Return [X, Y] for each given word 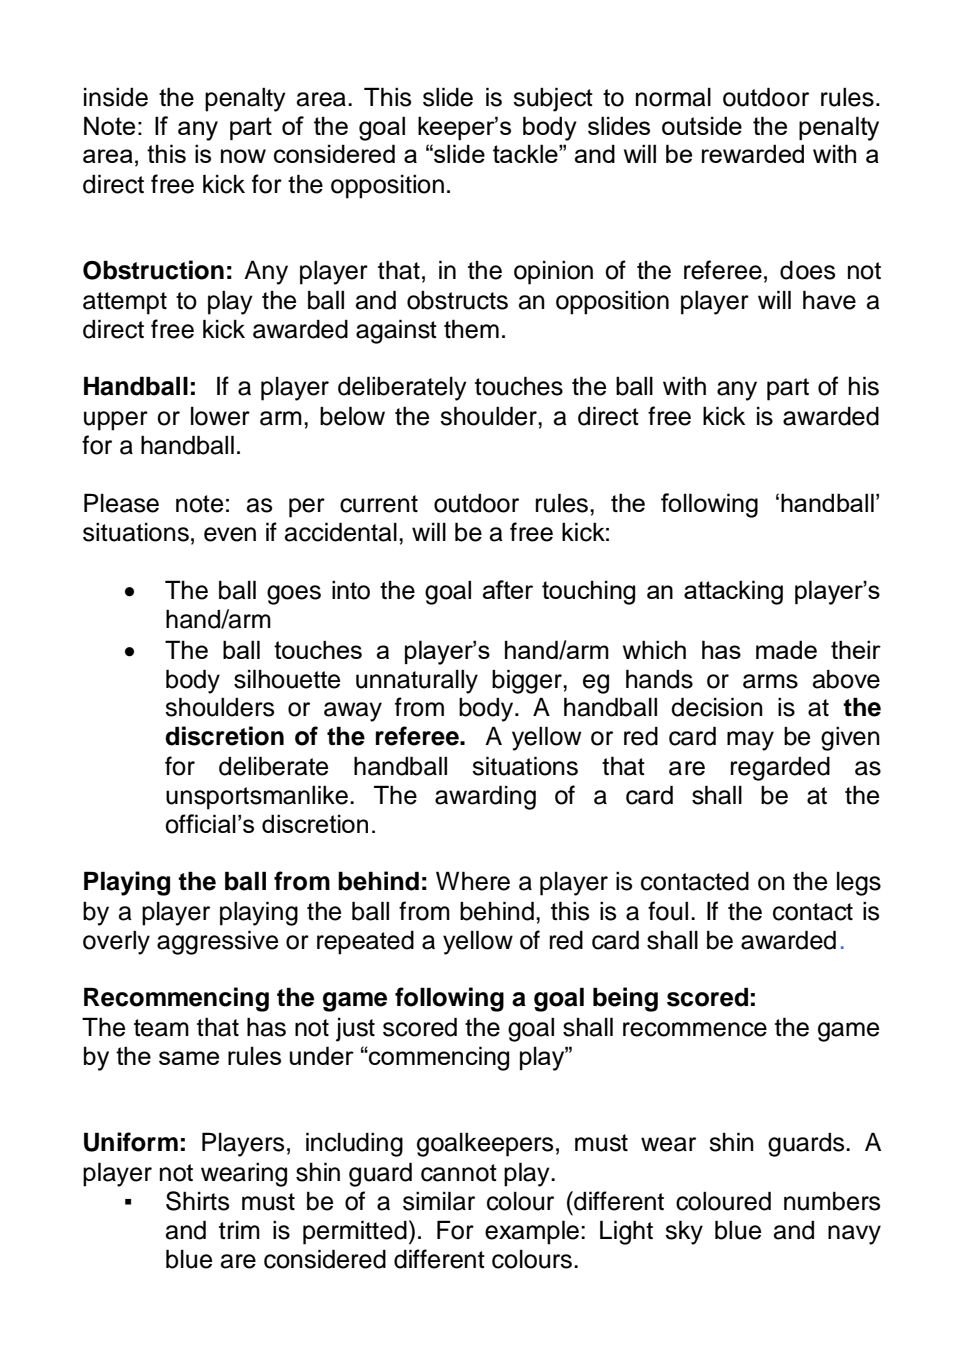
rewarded [753, 153]
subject [553, 99]
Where [473, 881]
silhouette [287, 679]
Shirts [197, 1201]
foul [668, 911]
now [243, 156]
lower [220, 416]
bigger [528, 681]
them [471, 329]
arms [770, 681]
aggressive [217, 942]
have [829, 300]
